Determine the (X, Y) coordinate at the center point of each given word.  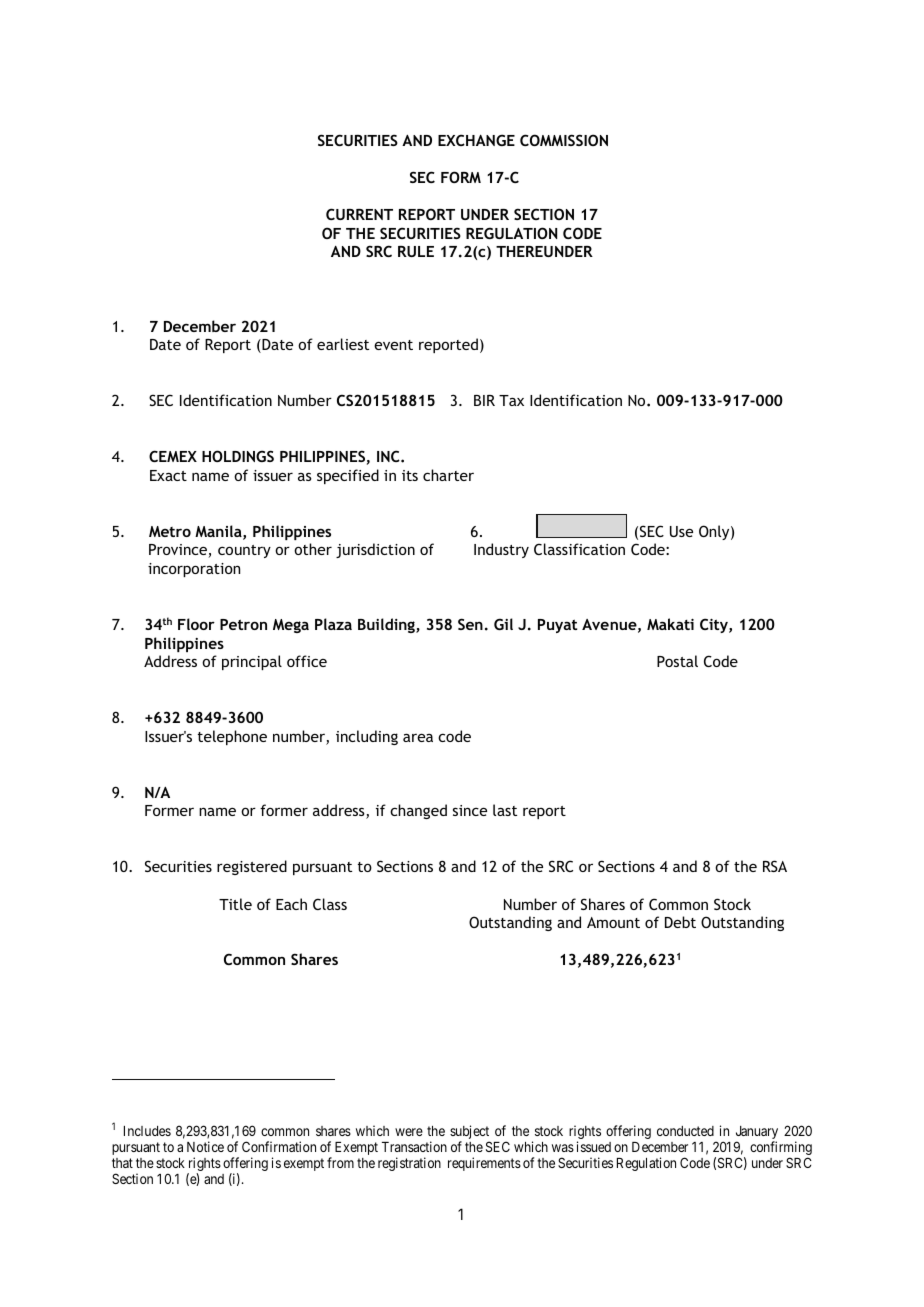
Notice (205, 1146)
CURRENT (359, 214)
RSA (775, 866)
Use (681, 531)
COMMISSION (564, 140)
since (470, 810)
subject (470, 1133)
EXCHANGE (476, 140)
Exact (168, 475)
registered (252, 867)
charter (448, 475)
